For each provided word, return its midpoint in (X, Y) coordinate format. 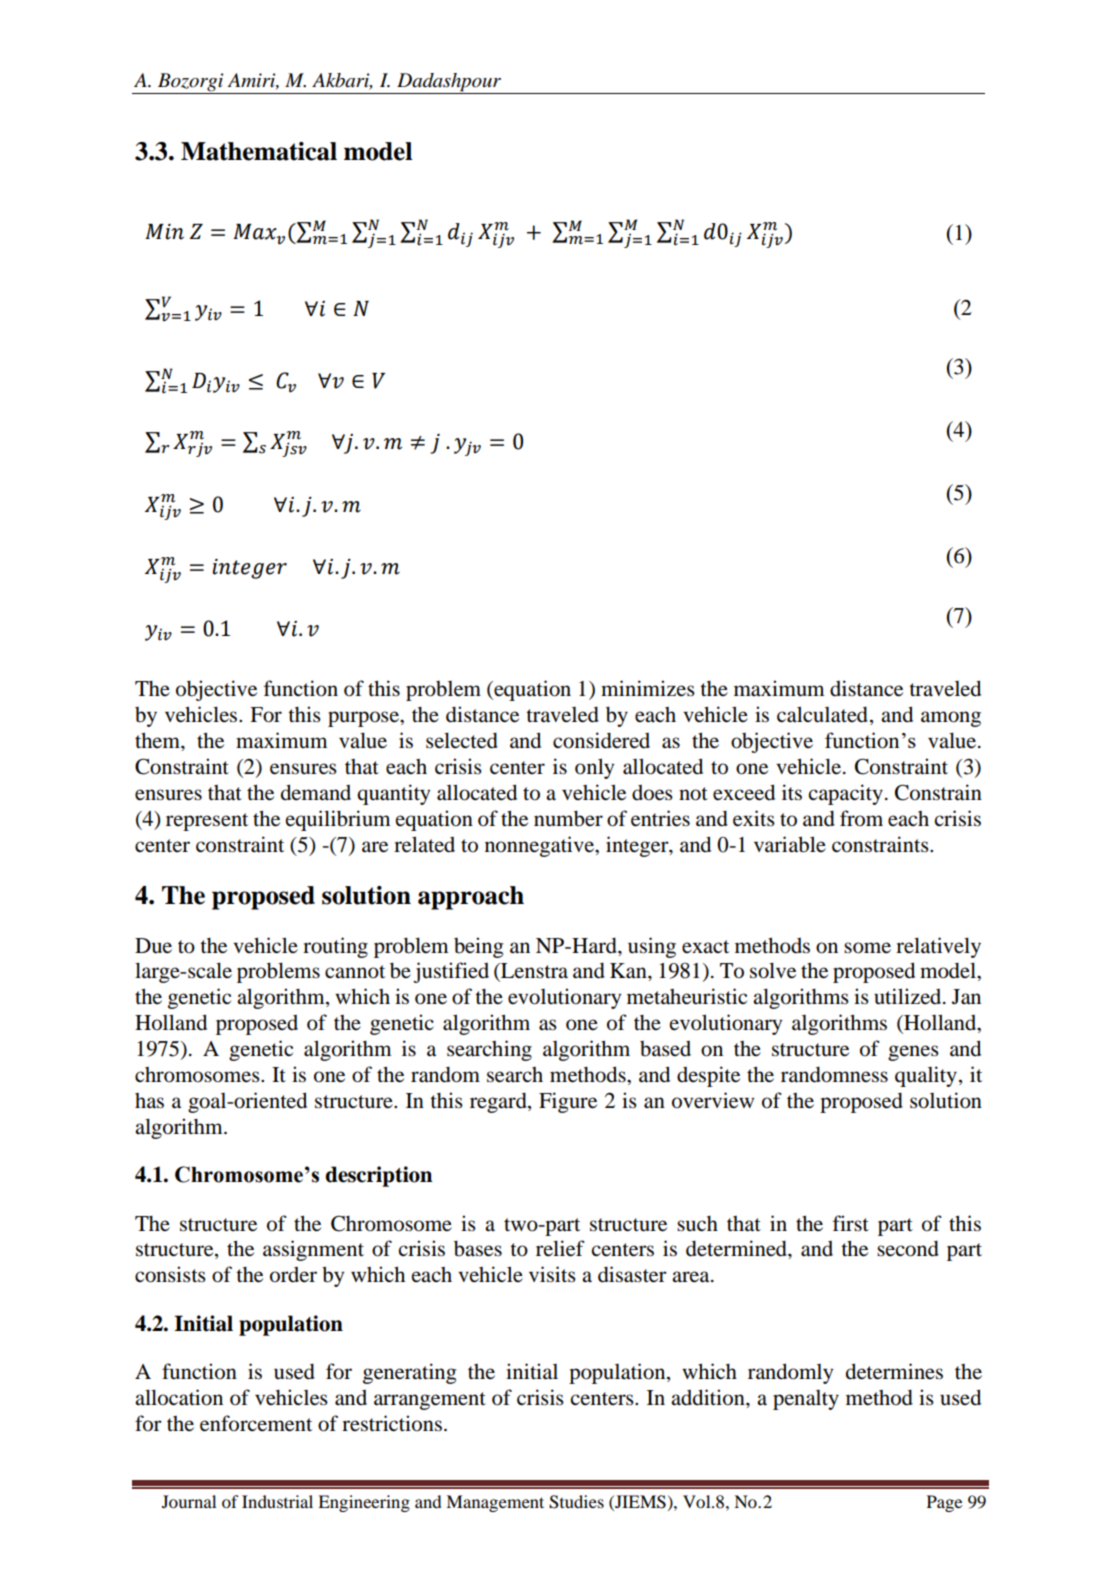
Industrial (277, 1501)
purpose (364, 719)
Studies (576, 1502)
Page (944, 1503)
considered (601, 740)
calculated (822, 714)
